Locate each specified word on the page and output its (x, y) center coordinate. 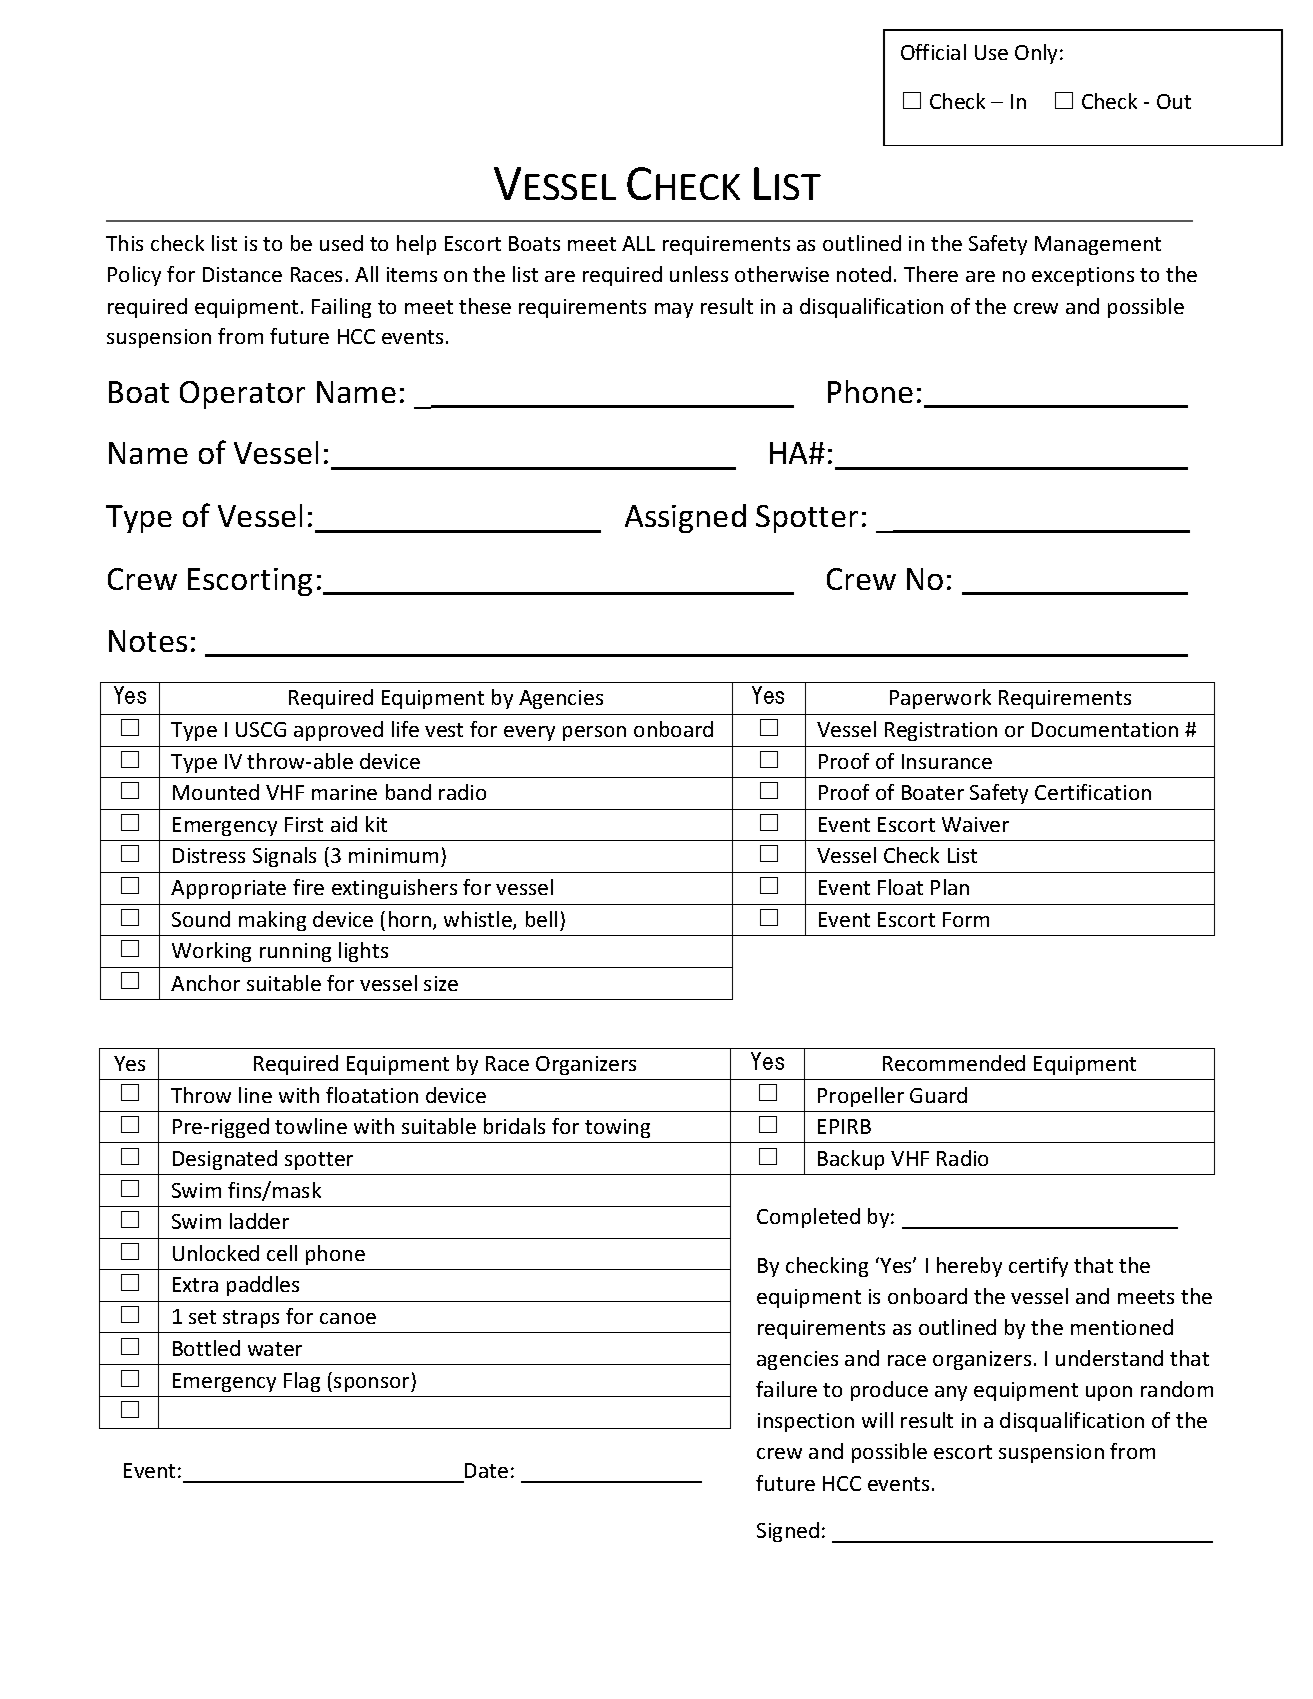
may (674, 310)
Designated (225, 1160)
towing (617, 1128)
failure (786, 1389)
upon (1109, 1393)
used (341, 243)
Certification (1093, 792)
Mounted (216, 792)
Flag (302, 1382)
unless (699, 274)
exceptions (1083, 276)
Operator (242, 395)
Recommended (954, 1063)
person (594, 733)
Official (933, 52)
